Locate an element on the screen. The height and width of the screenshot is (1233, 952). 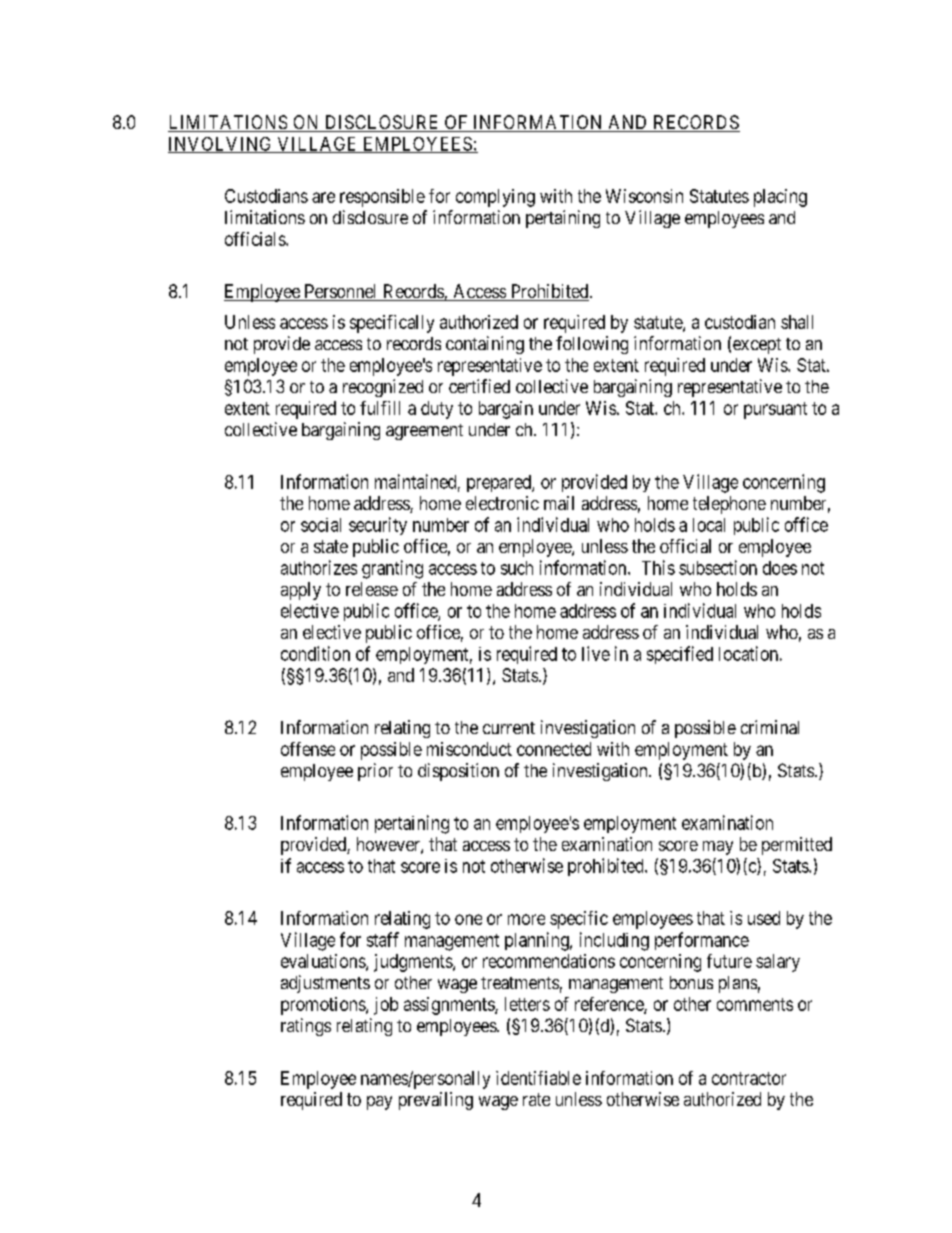
more is located at coordinates (526, 919).
